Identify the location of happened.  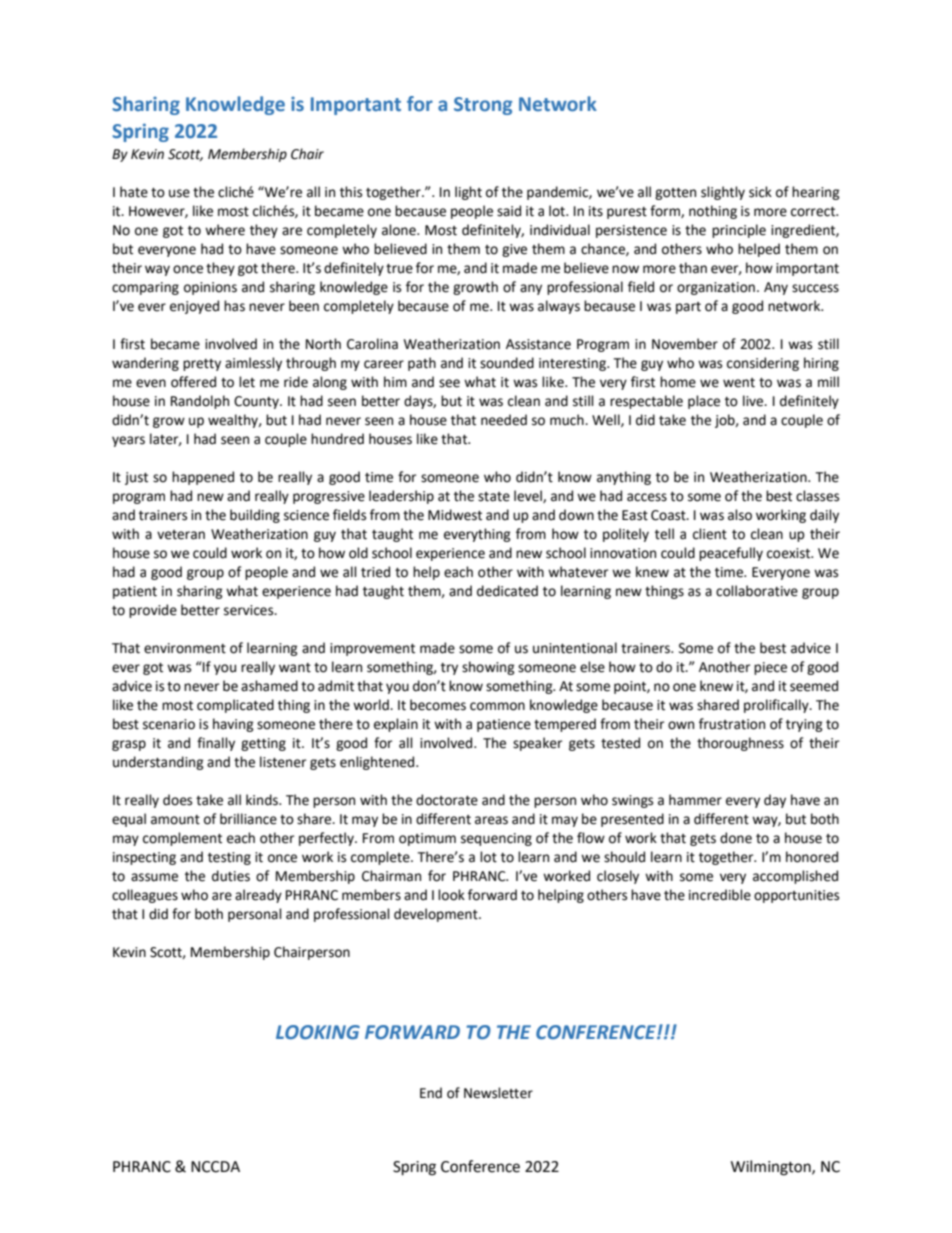
(203, 478).
